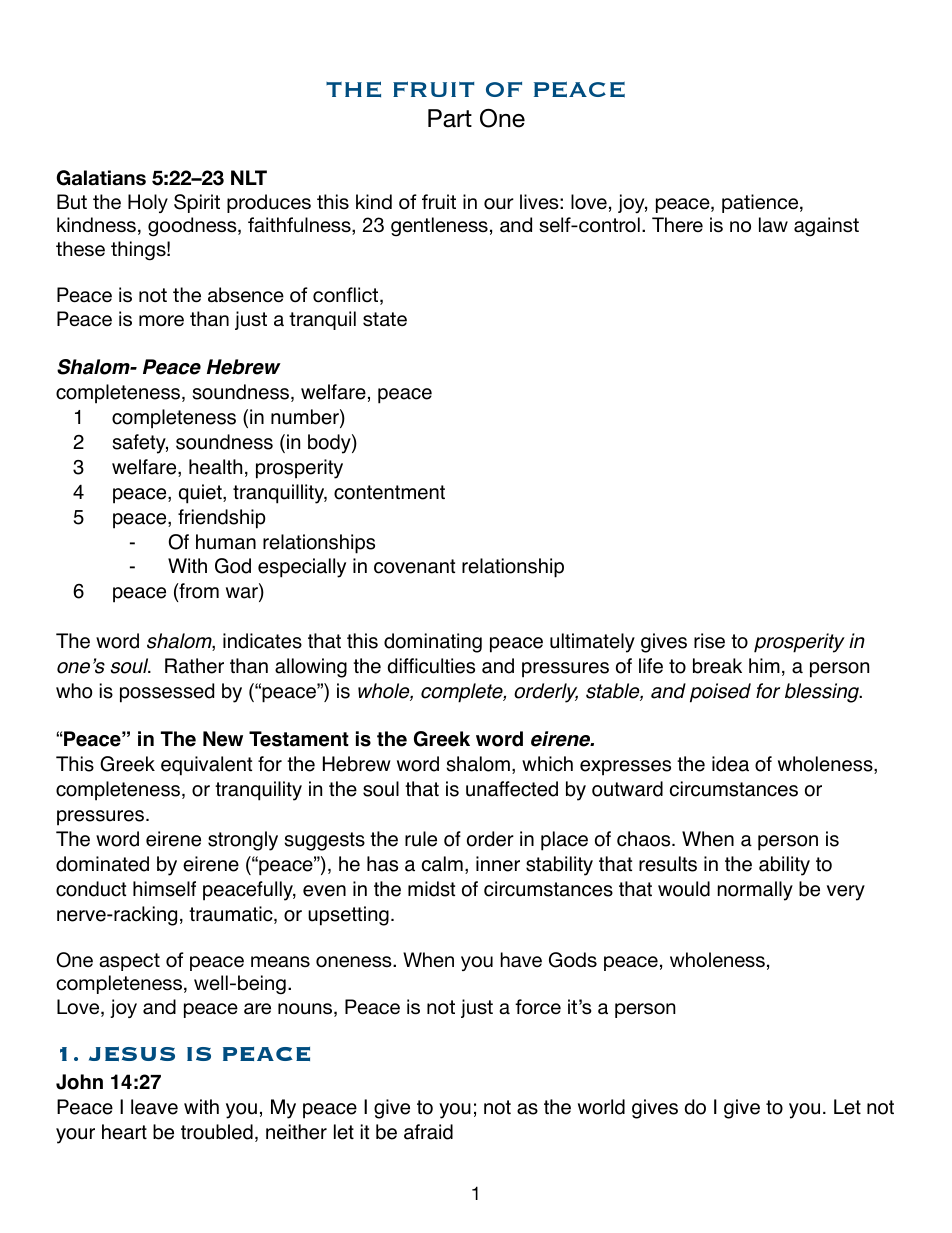 Image resolution: width=952 pixels, height=1233 pixels. I want to click on more, so click(161, 321).
